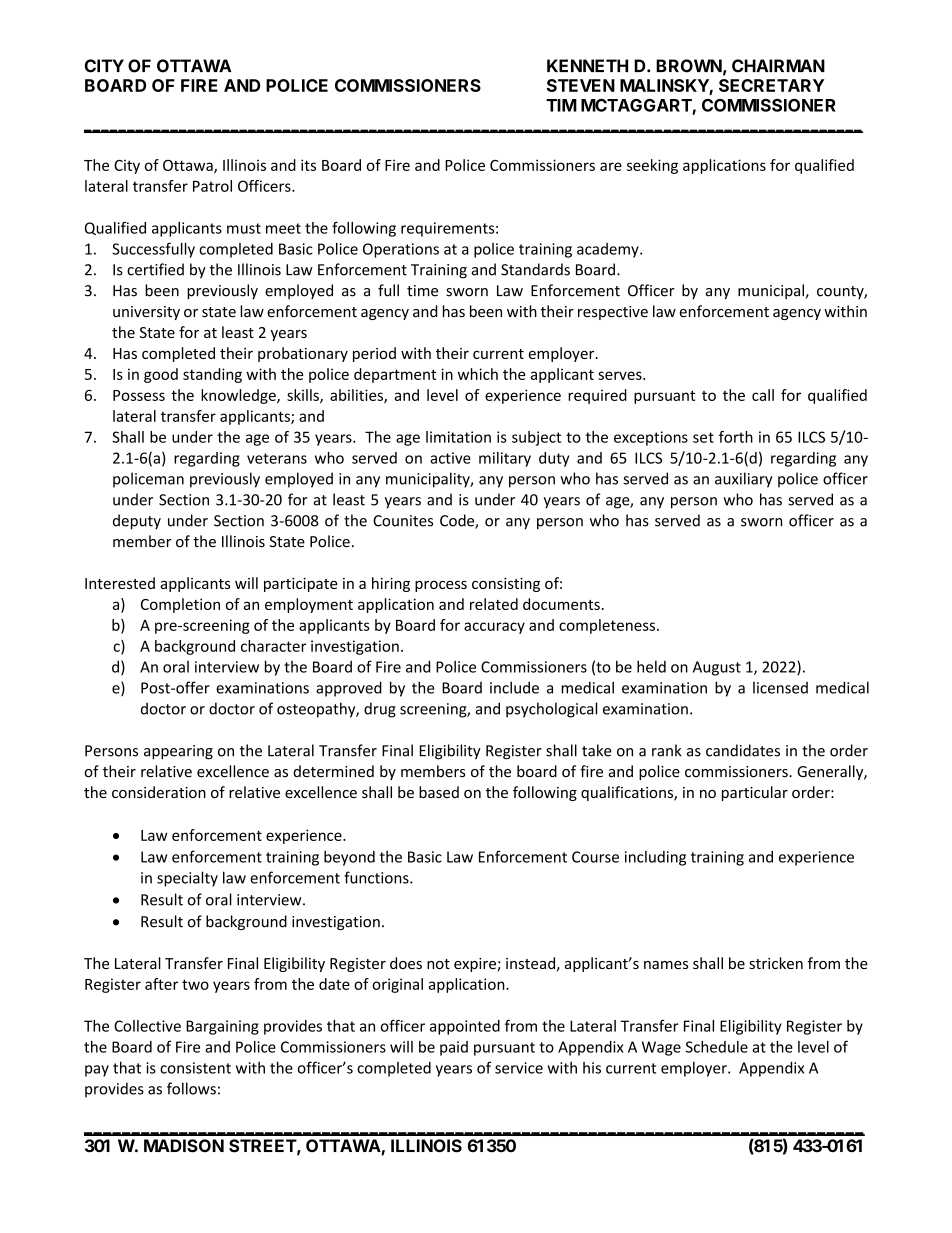 Image resolution: width=952 pixels, height=1233 pixels. Describe the element at coordinates (454, 1048) in the screenshot. I see `paid` at that location.
